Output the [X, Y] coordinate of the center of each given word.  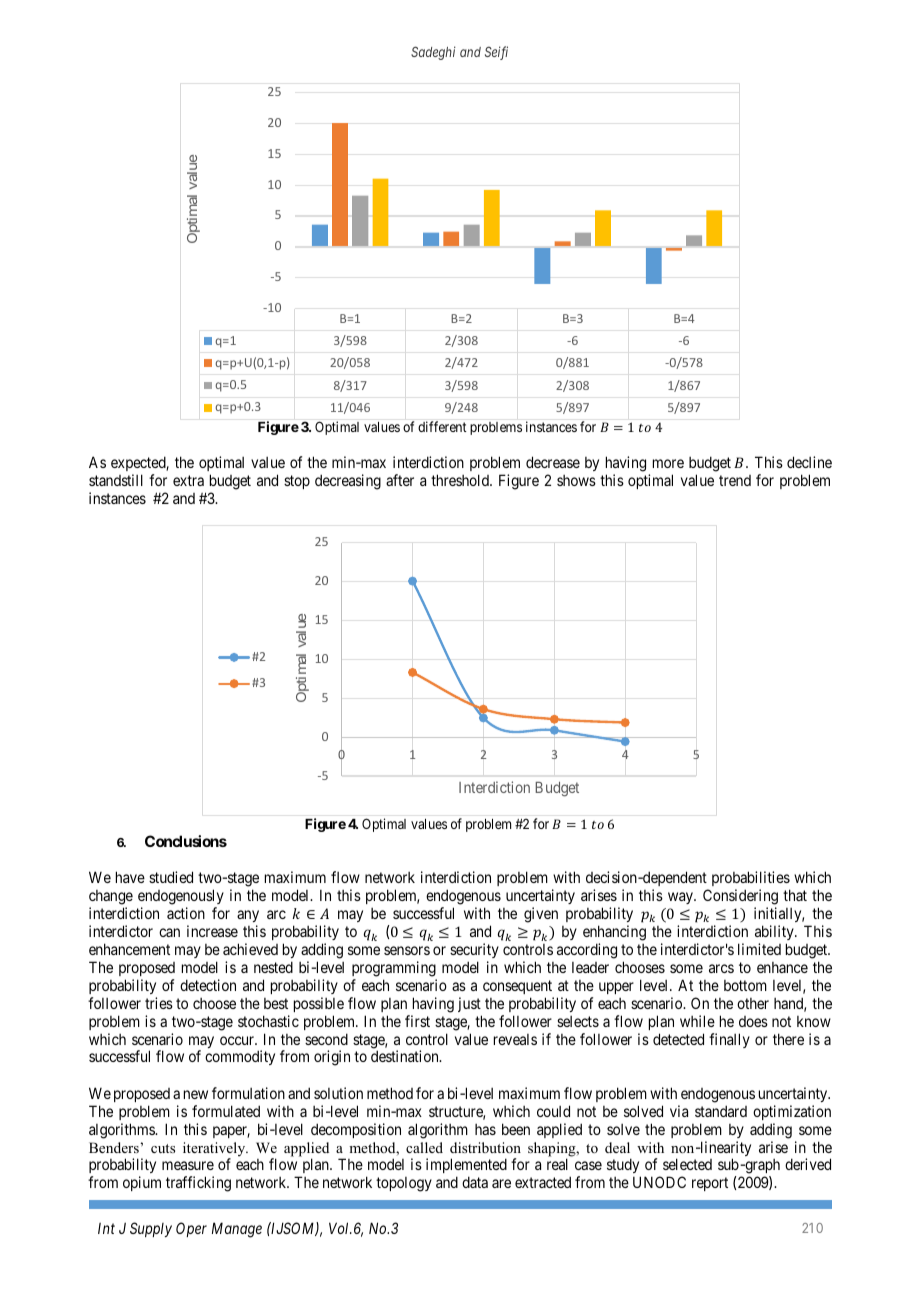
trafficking [198, 1184]
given [541, 915]
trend [735, 480]
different [442, 426]
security [474, 952]
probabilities [751, 878]
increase [212, 931]
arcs [721, 968]
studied [171, 877]
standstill [116, 480]
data [475, 1182]
